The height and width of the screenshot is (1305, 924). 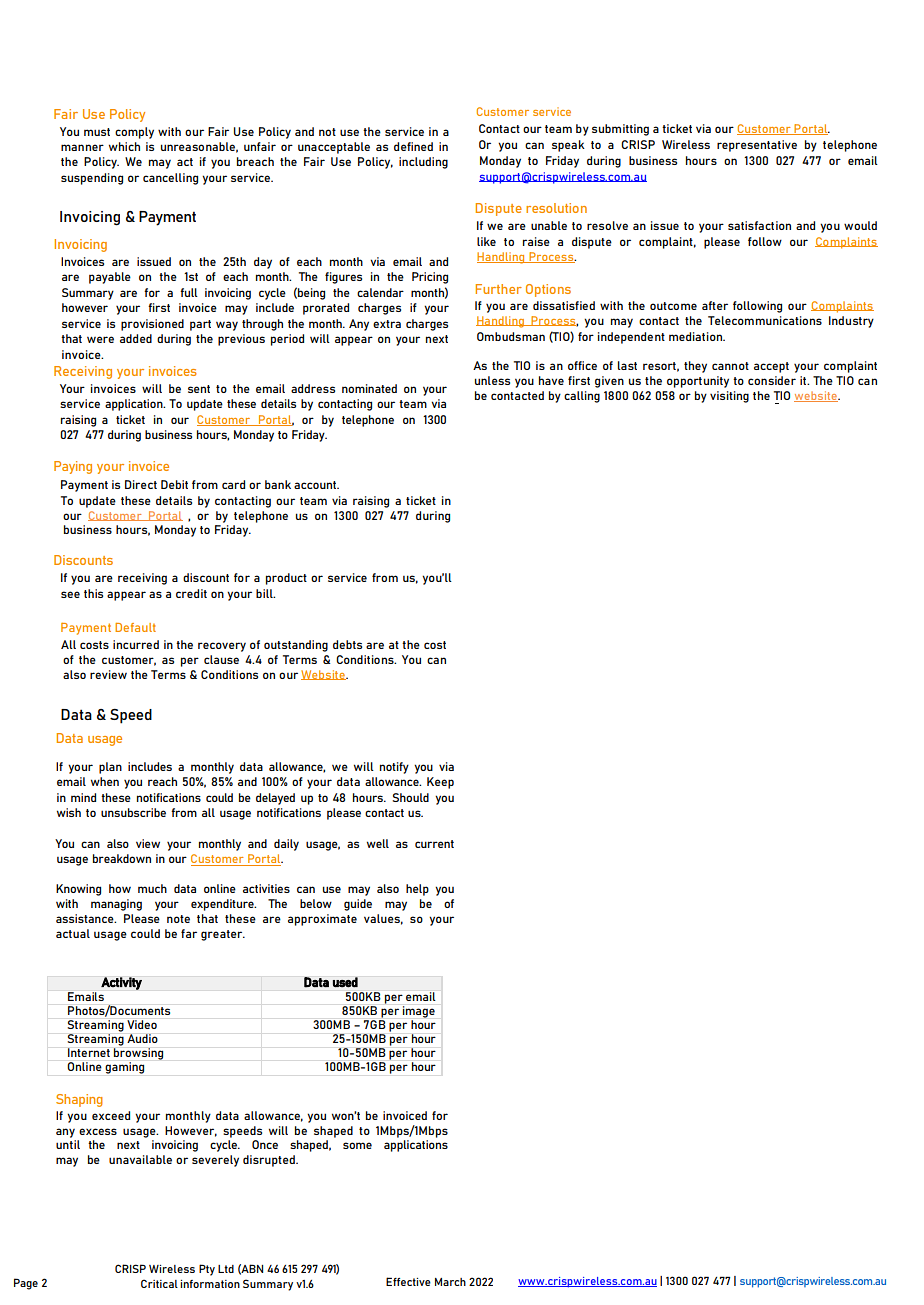 What do you see at coordinates (419, 1012) in the screenshot?
I see `image` at bounding box center [419, 1012].
